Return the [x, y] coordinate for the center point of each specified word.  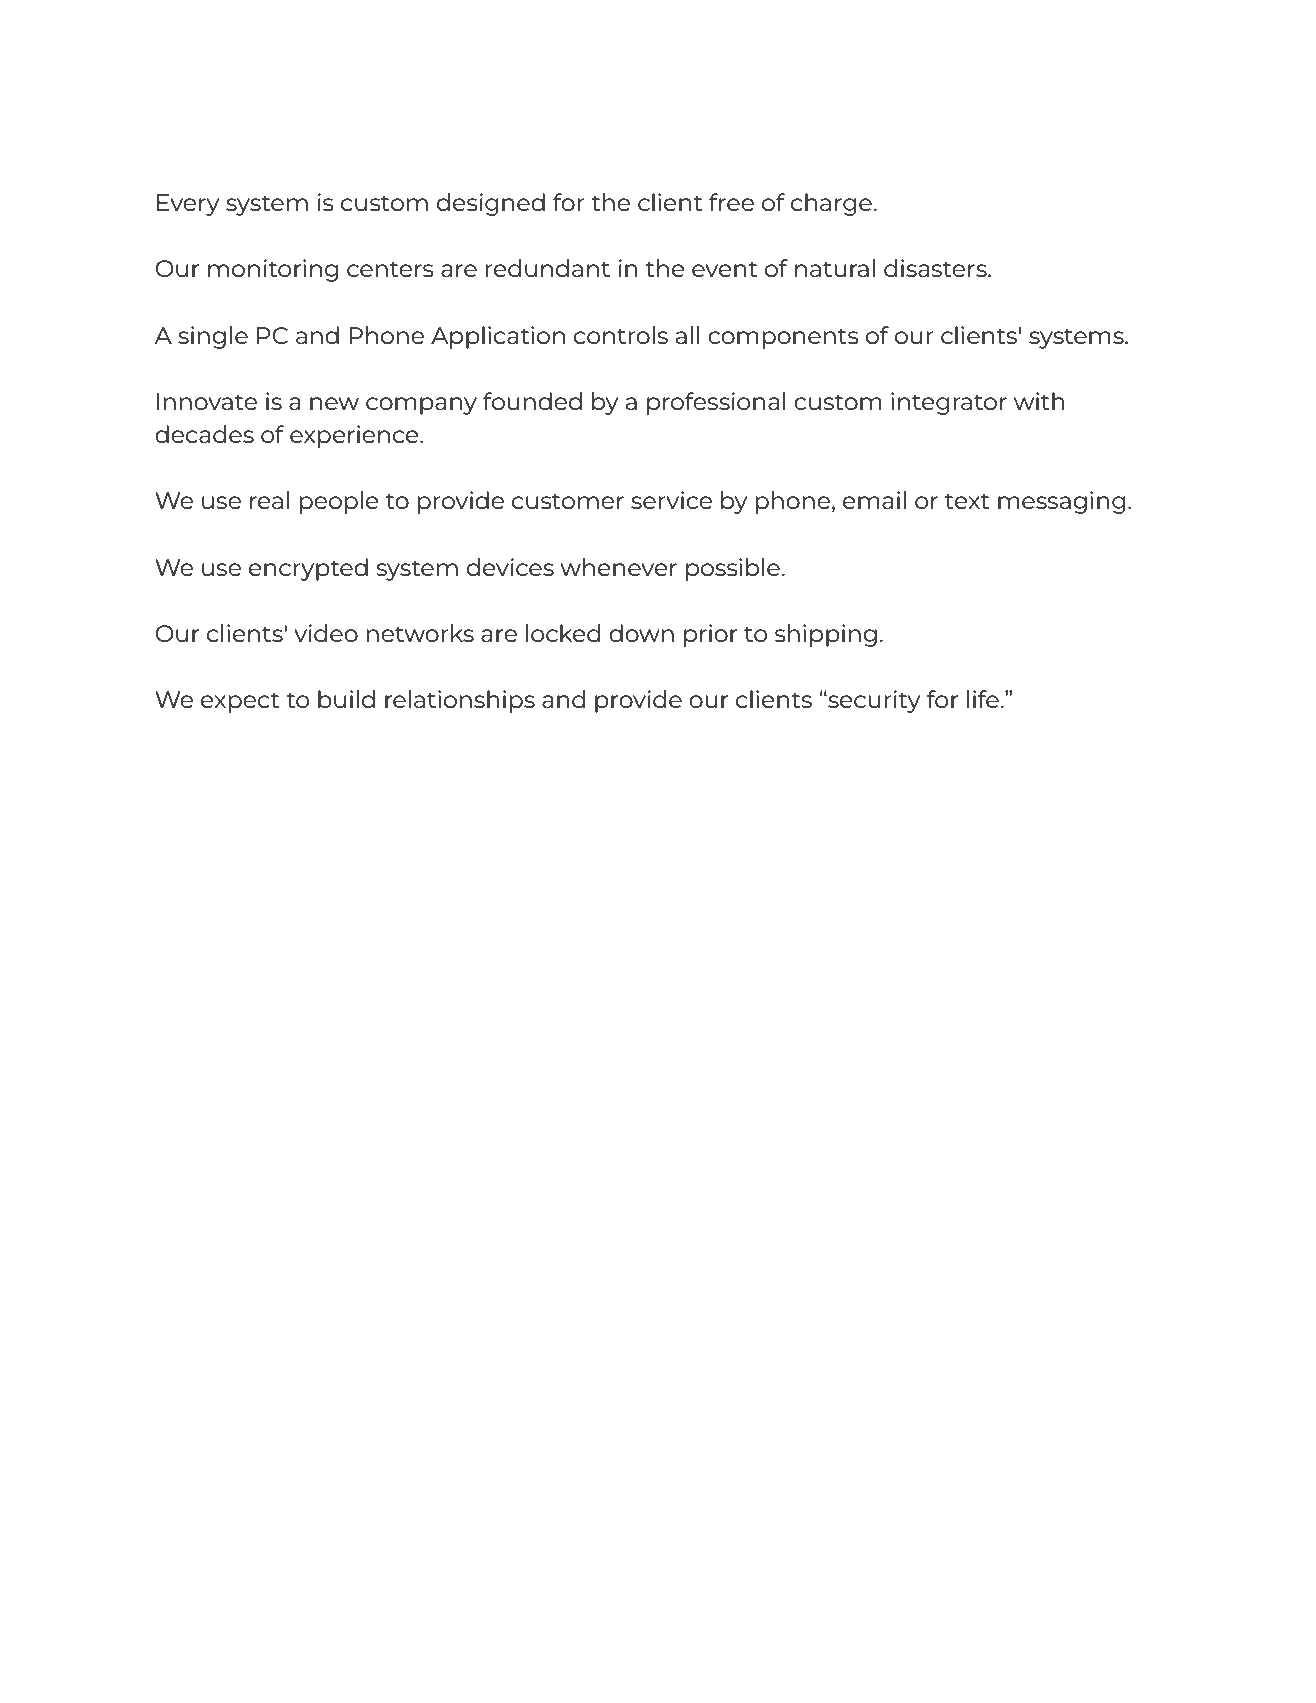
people [339, 502]
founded [532, 401]
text [967, 501]
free [731, 202]
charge [831, 204]
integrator [949, 403]
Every [188, 205]
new [334, 403]
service [671, 500]
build [346, 699]
